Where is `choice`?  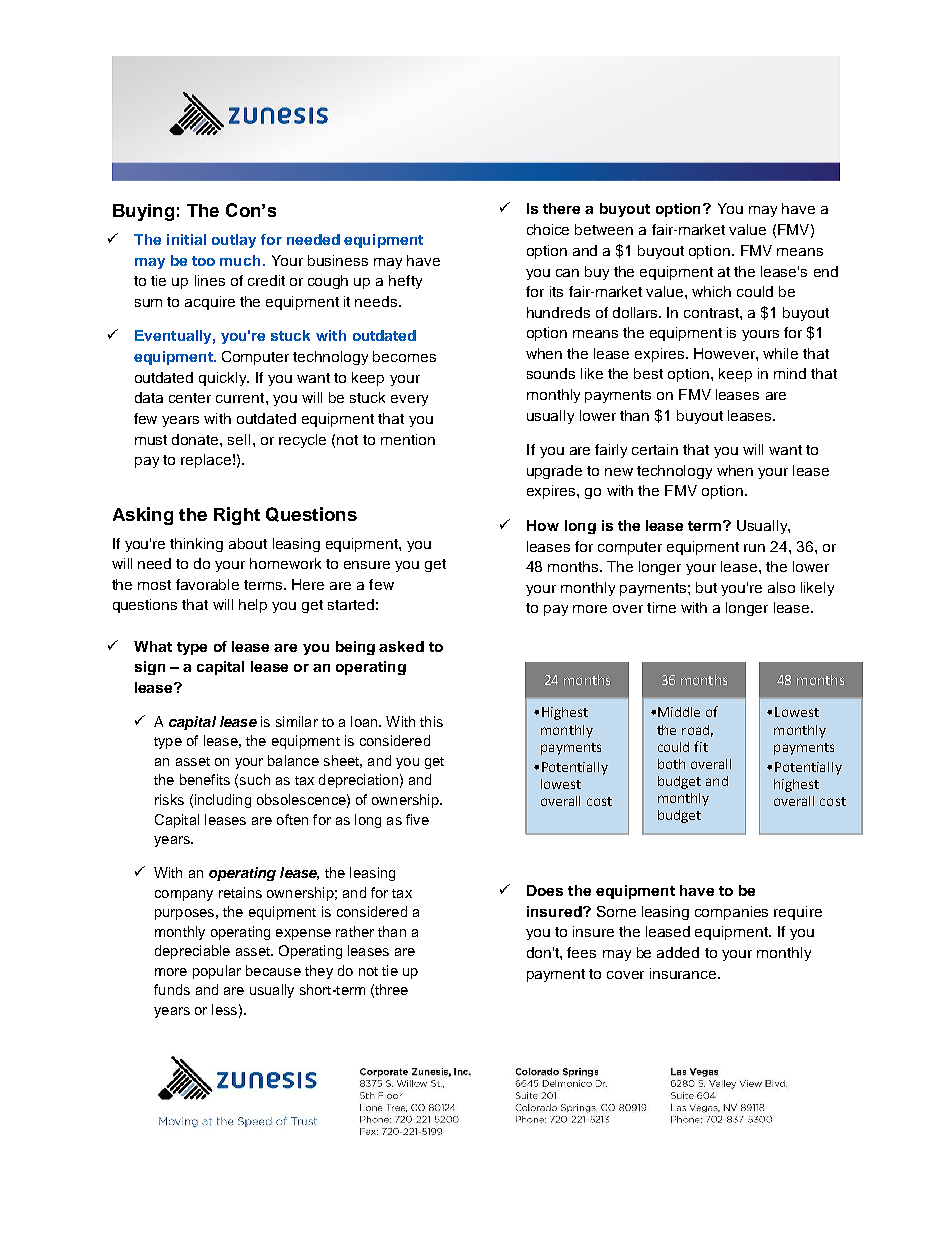 choice is located at coordinates (548, 229).
